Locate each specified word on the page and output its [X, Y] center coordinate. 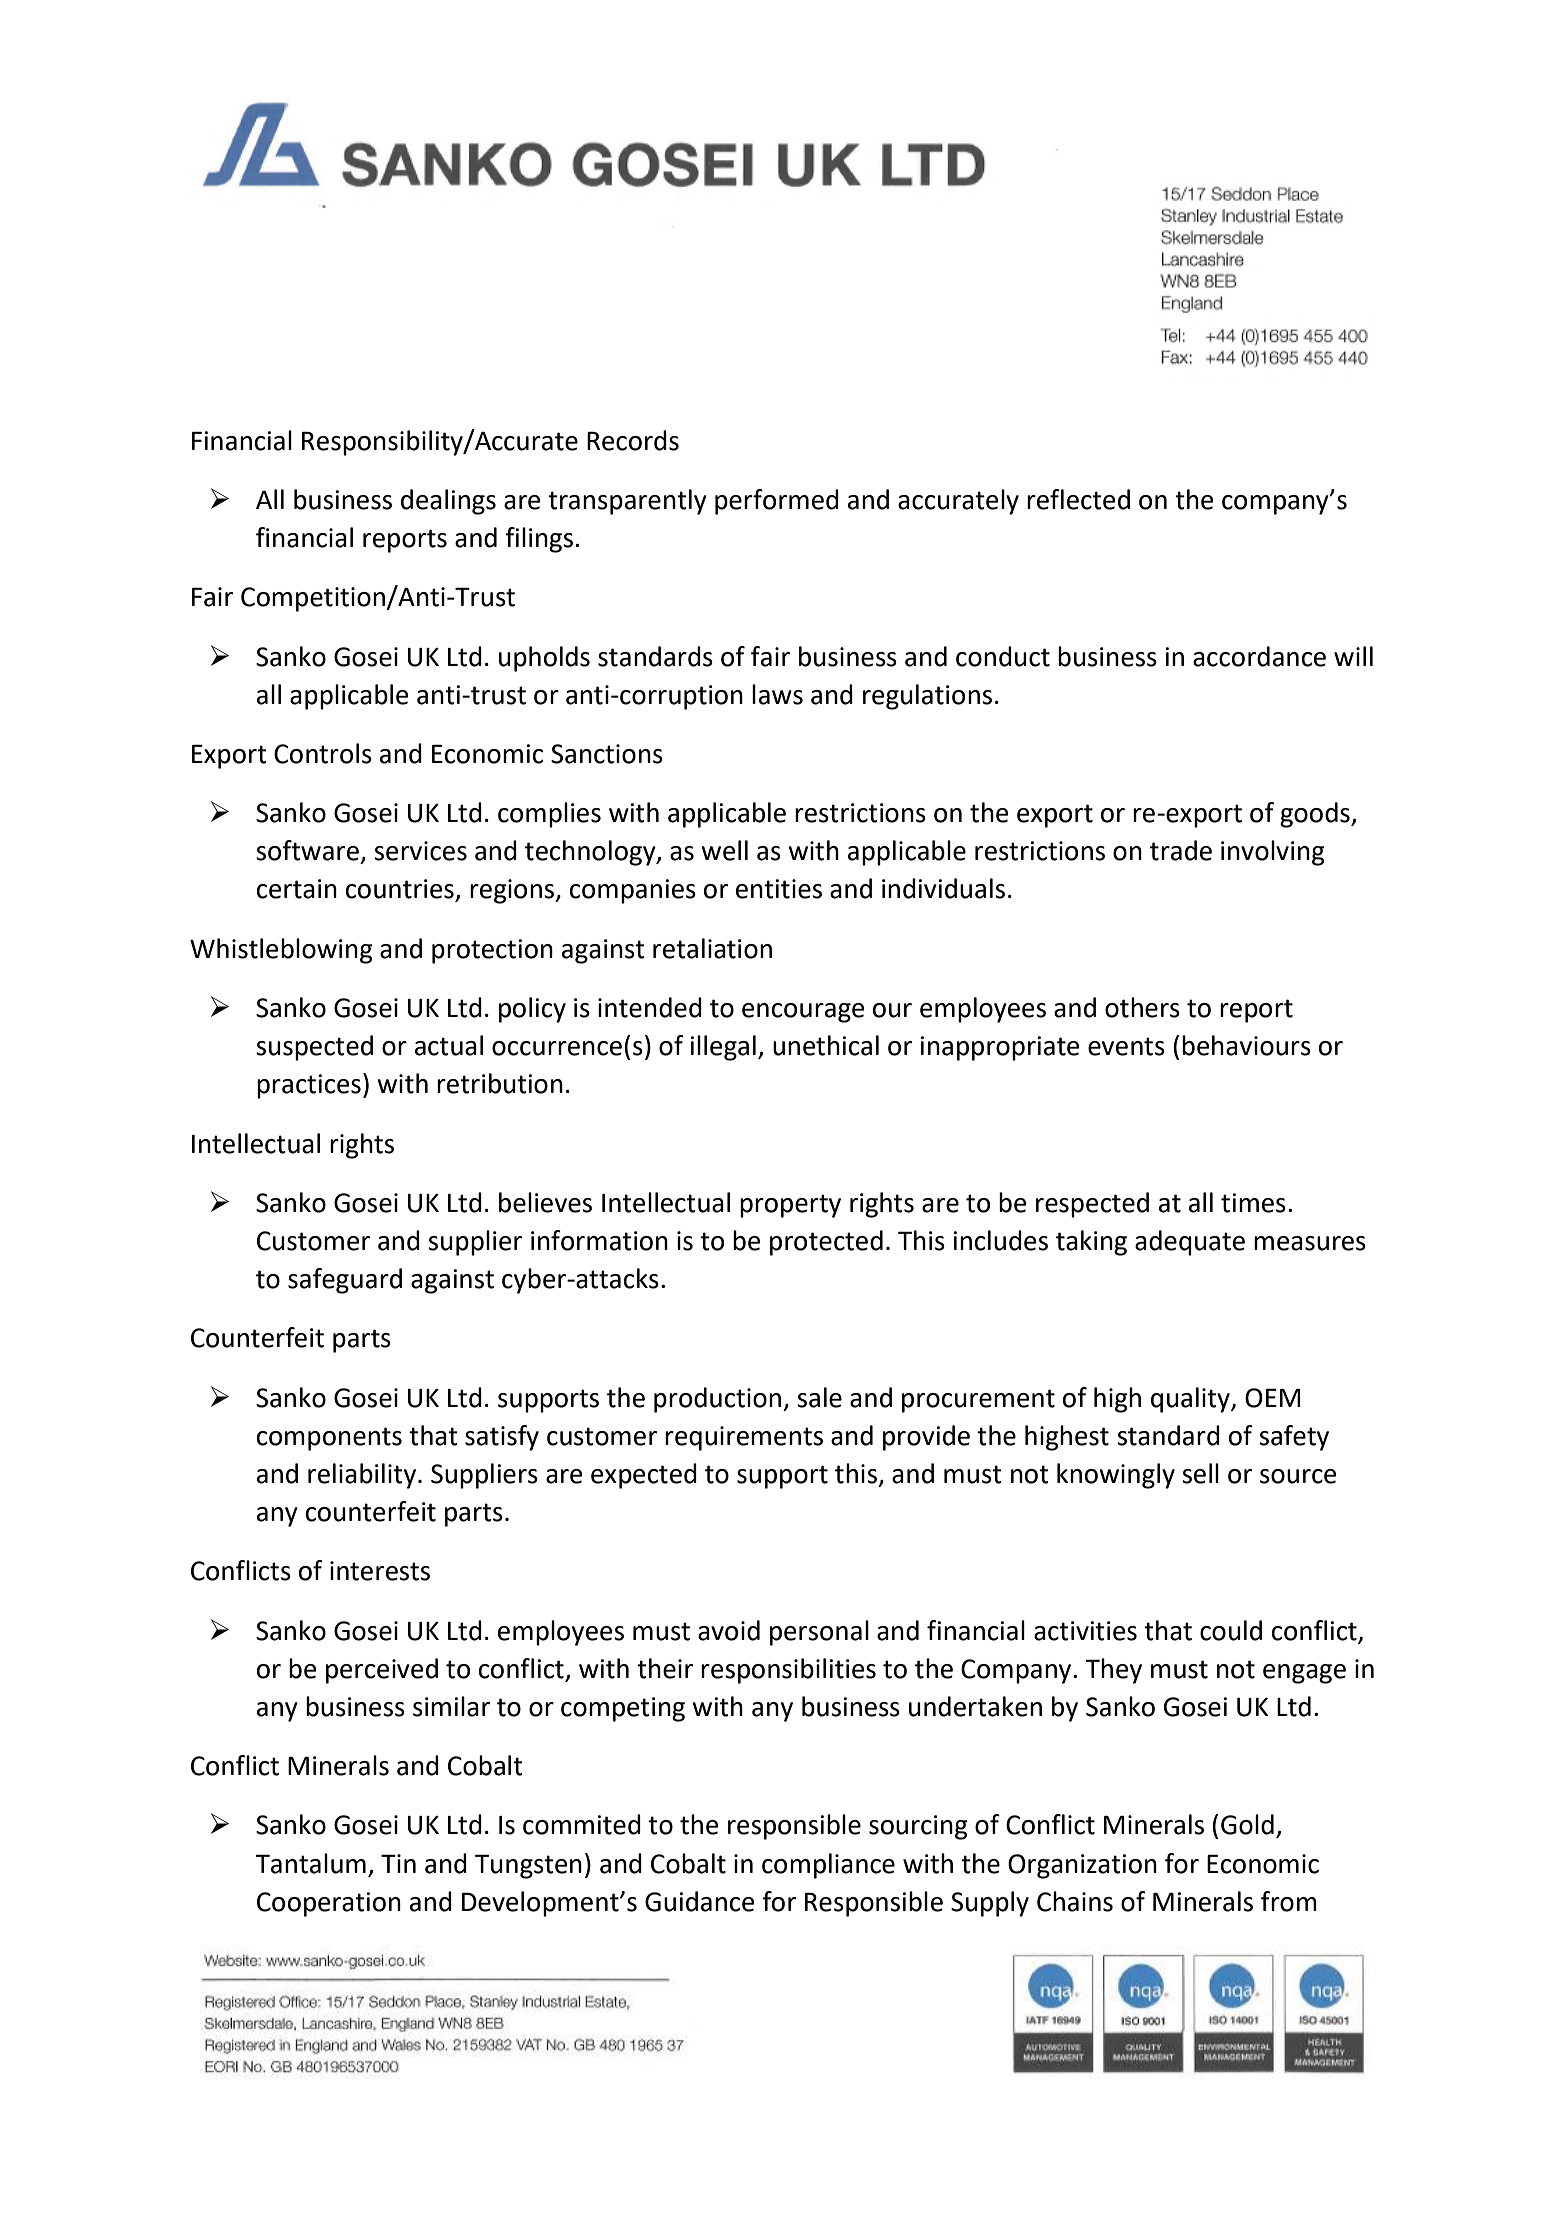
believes [545, 1202]
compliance [828, 1866]
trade [1181, 850]
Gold [1247, 1824]
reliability [363, 1476]
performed [777, 502]
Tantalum [310, 1863]
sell [1200, 1473]
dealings [448, 502]
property [790, 1206]
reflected [1078, 499]
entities [779, 889]
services [420, 851]
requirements [744, 1438]
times [1253, 1203]
